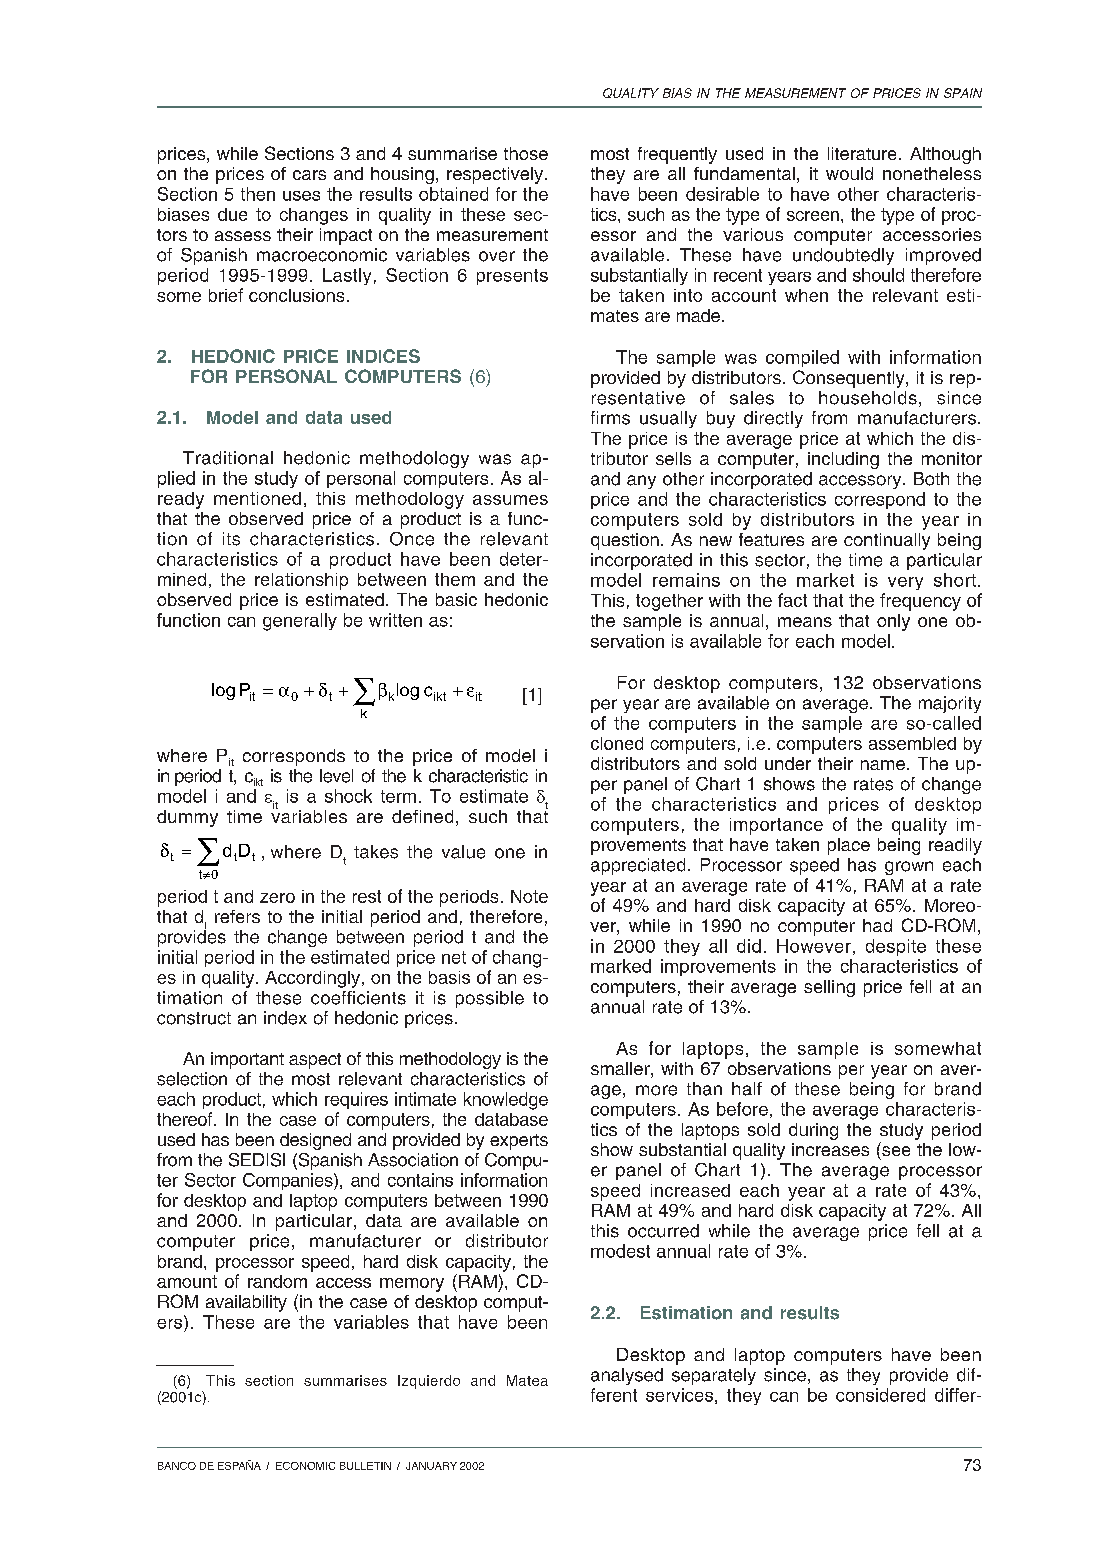  I want to click on together, so click(669, 602).
